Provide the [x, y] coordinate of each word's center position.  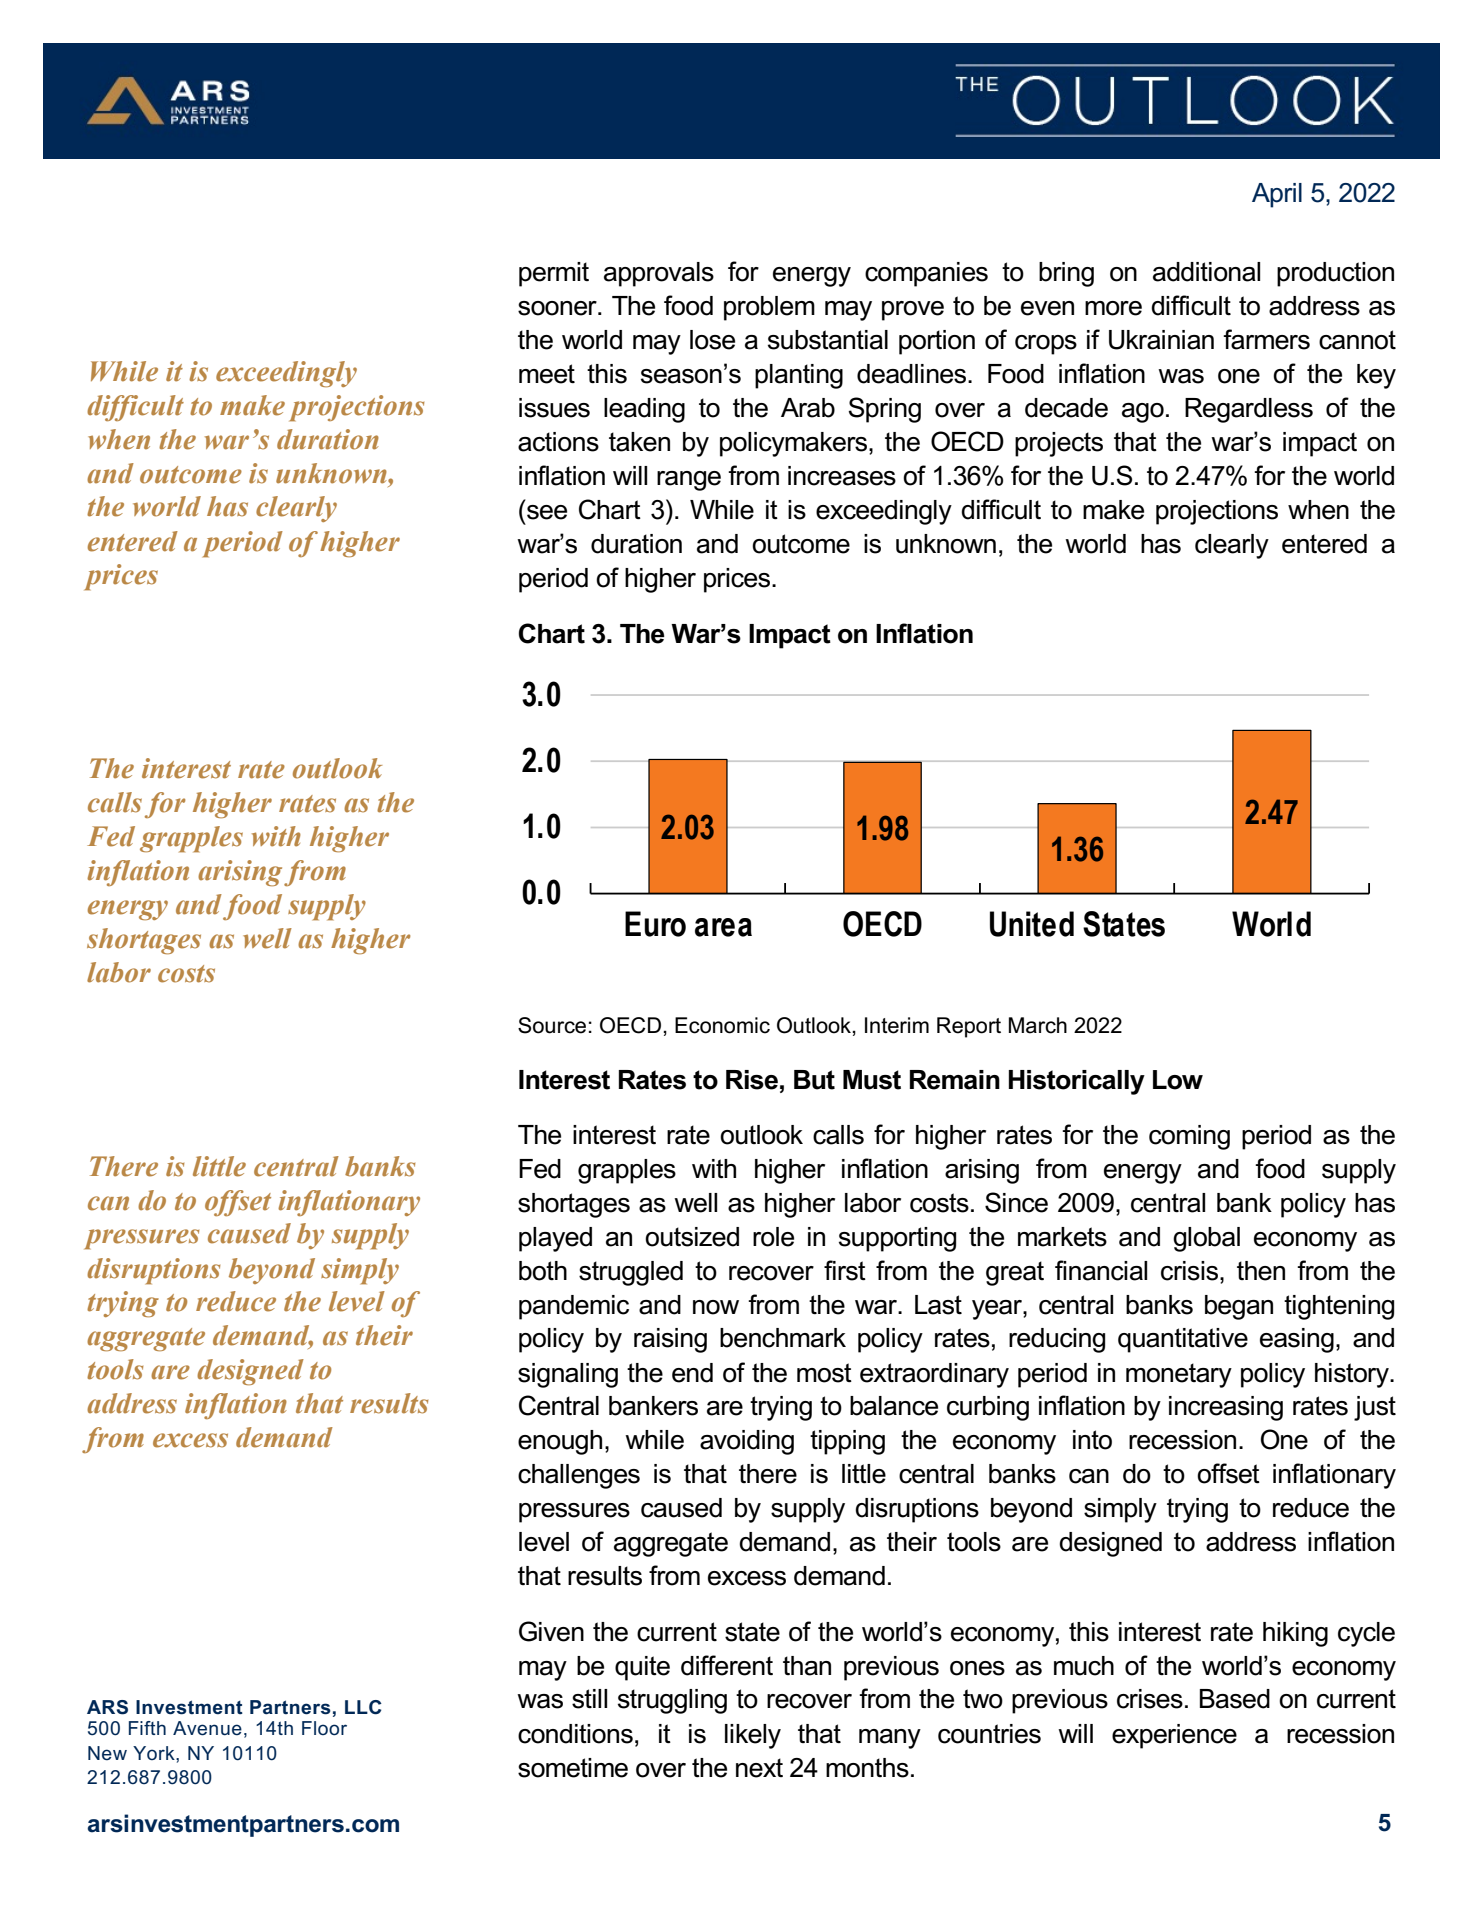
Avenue [207, 1728]
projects [1059, 444]
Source [552, 1025]
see [547, 512]
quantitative [1183, 1340]
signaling [568, 1375]
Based [1235, 1699]
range [689, 481]
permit [554, 274]
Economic [722, 1025]
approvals [659, 274]
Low [1178, 1080]
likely [753, 1736]
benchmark [783, 1338]
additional [1206, 272]
